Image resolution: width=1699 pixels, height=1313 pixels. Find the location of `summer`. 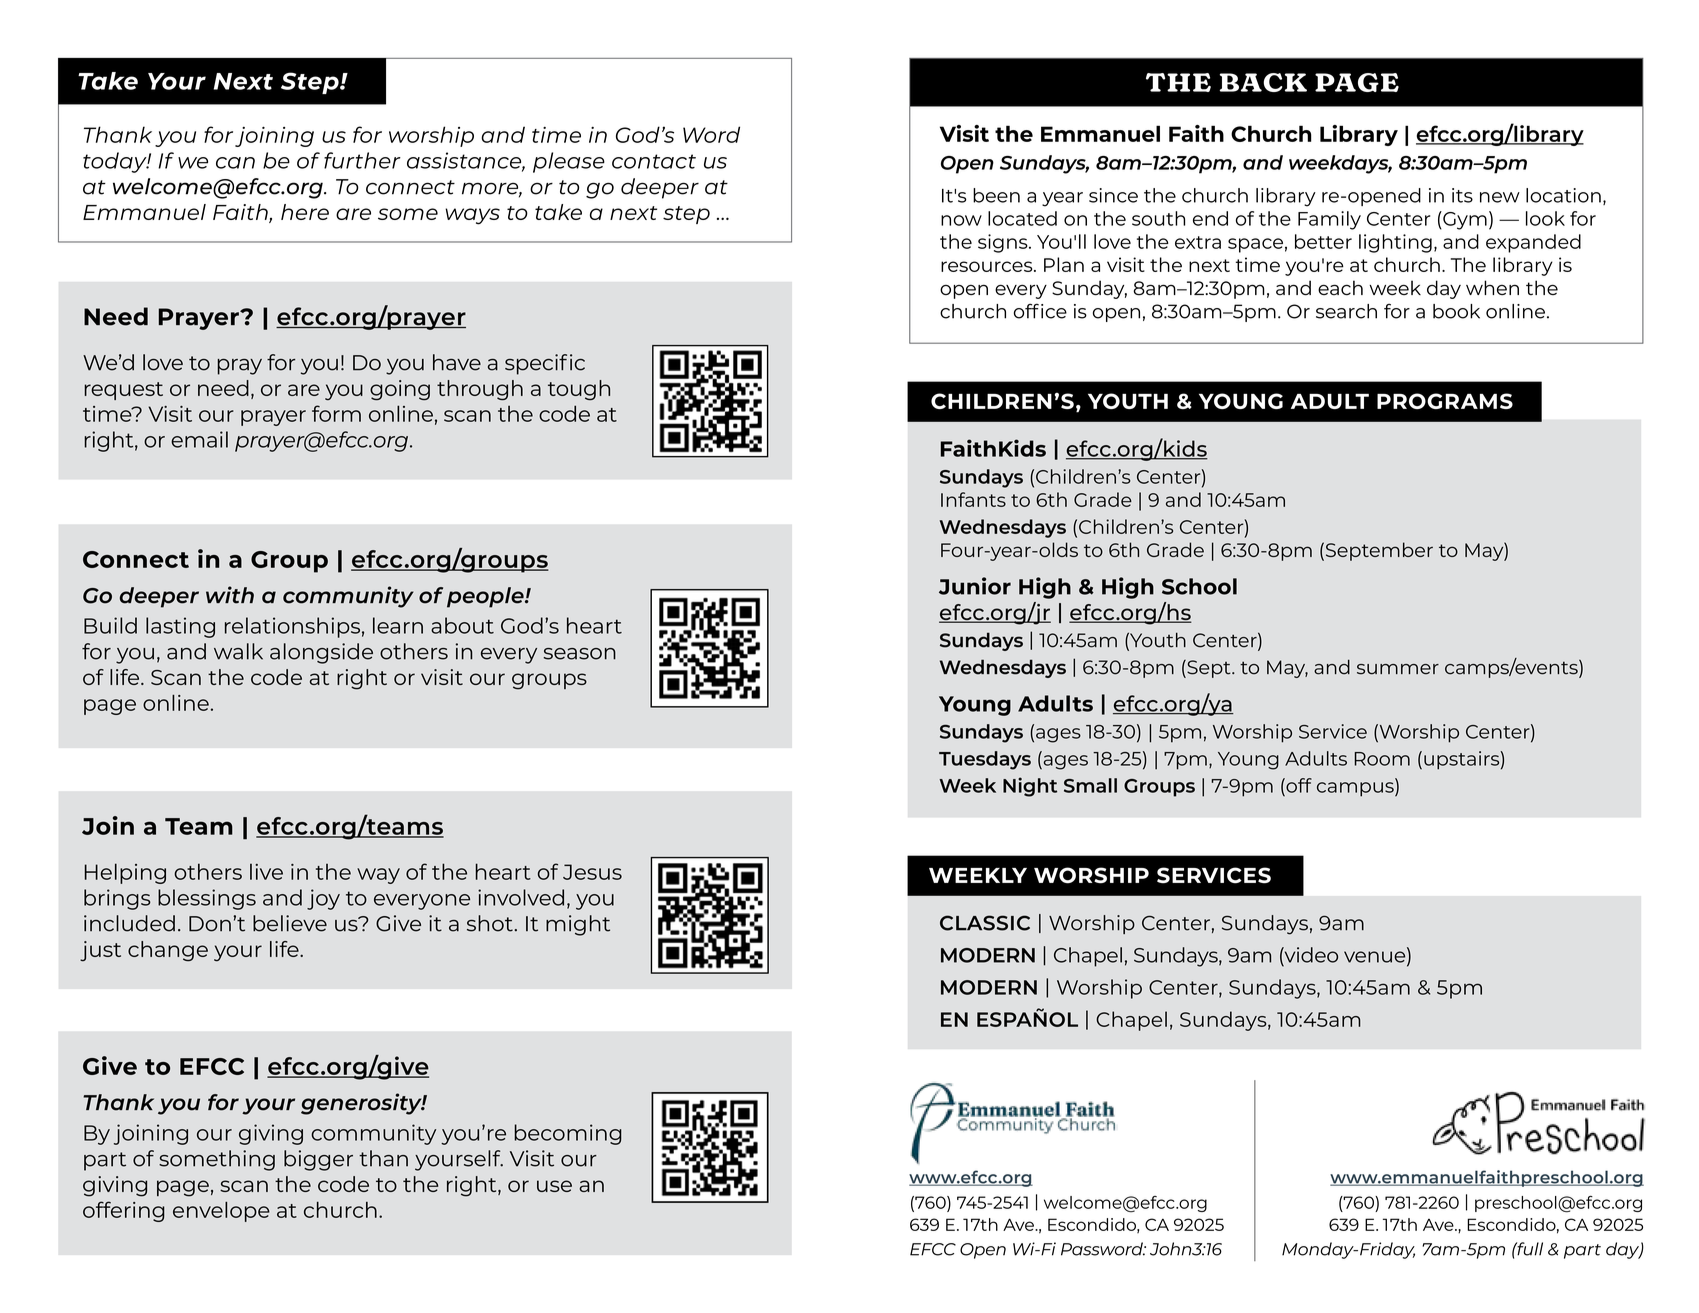

summer is located at coordinates (1398, 669).
